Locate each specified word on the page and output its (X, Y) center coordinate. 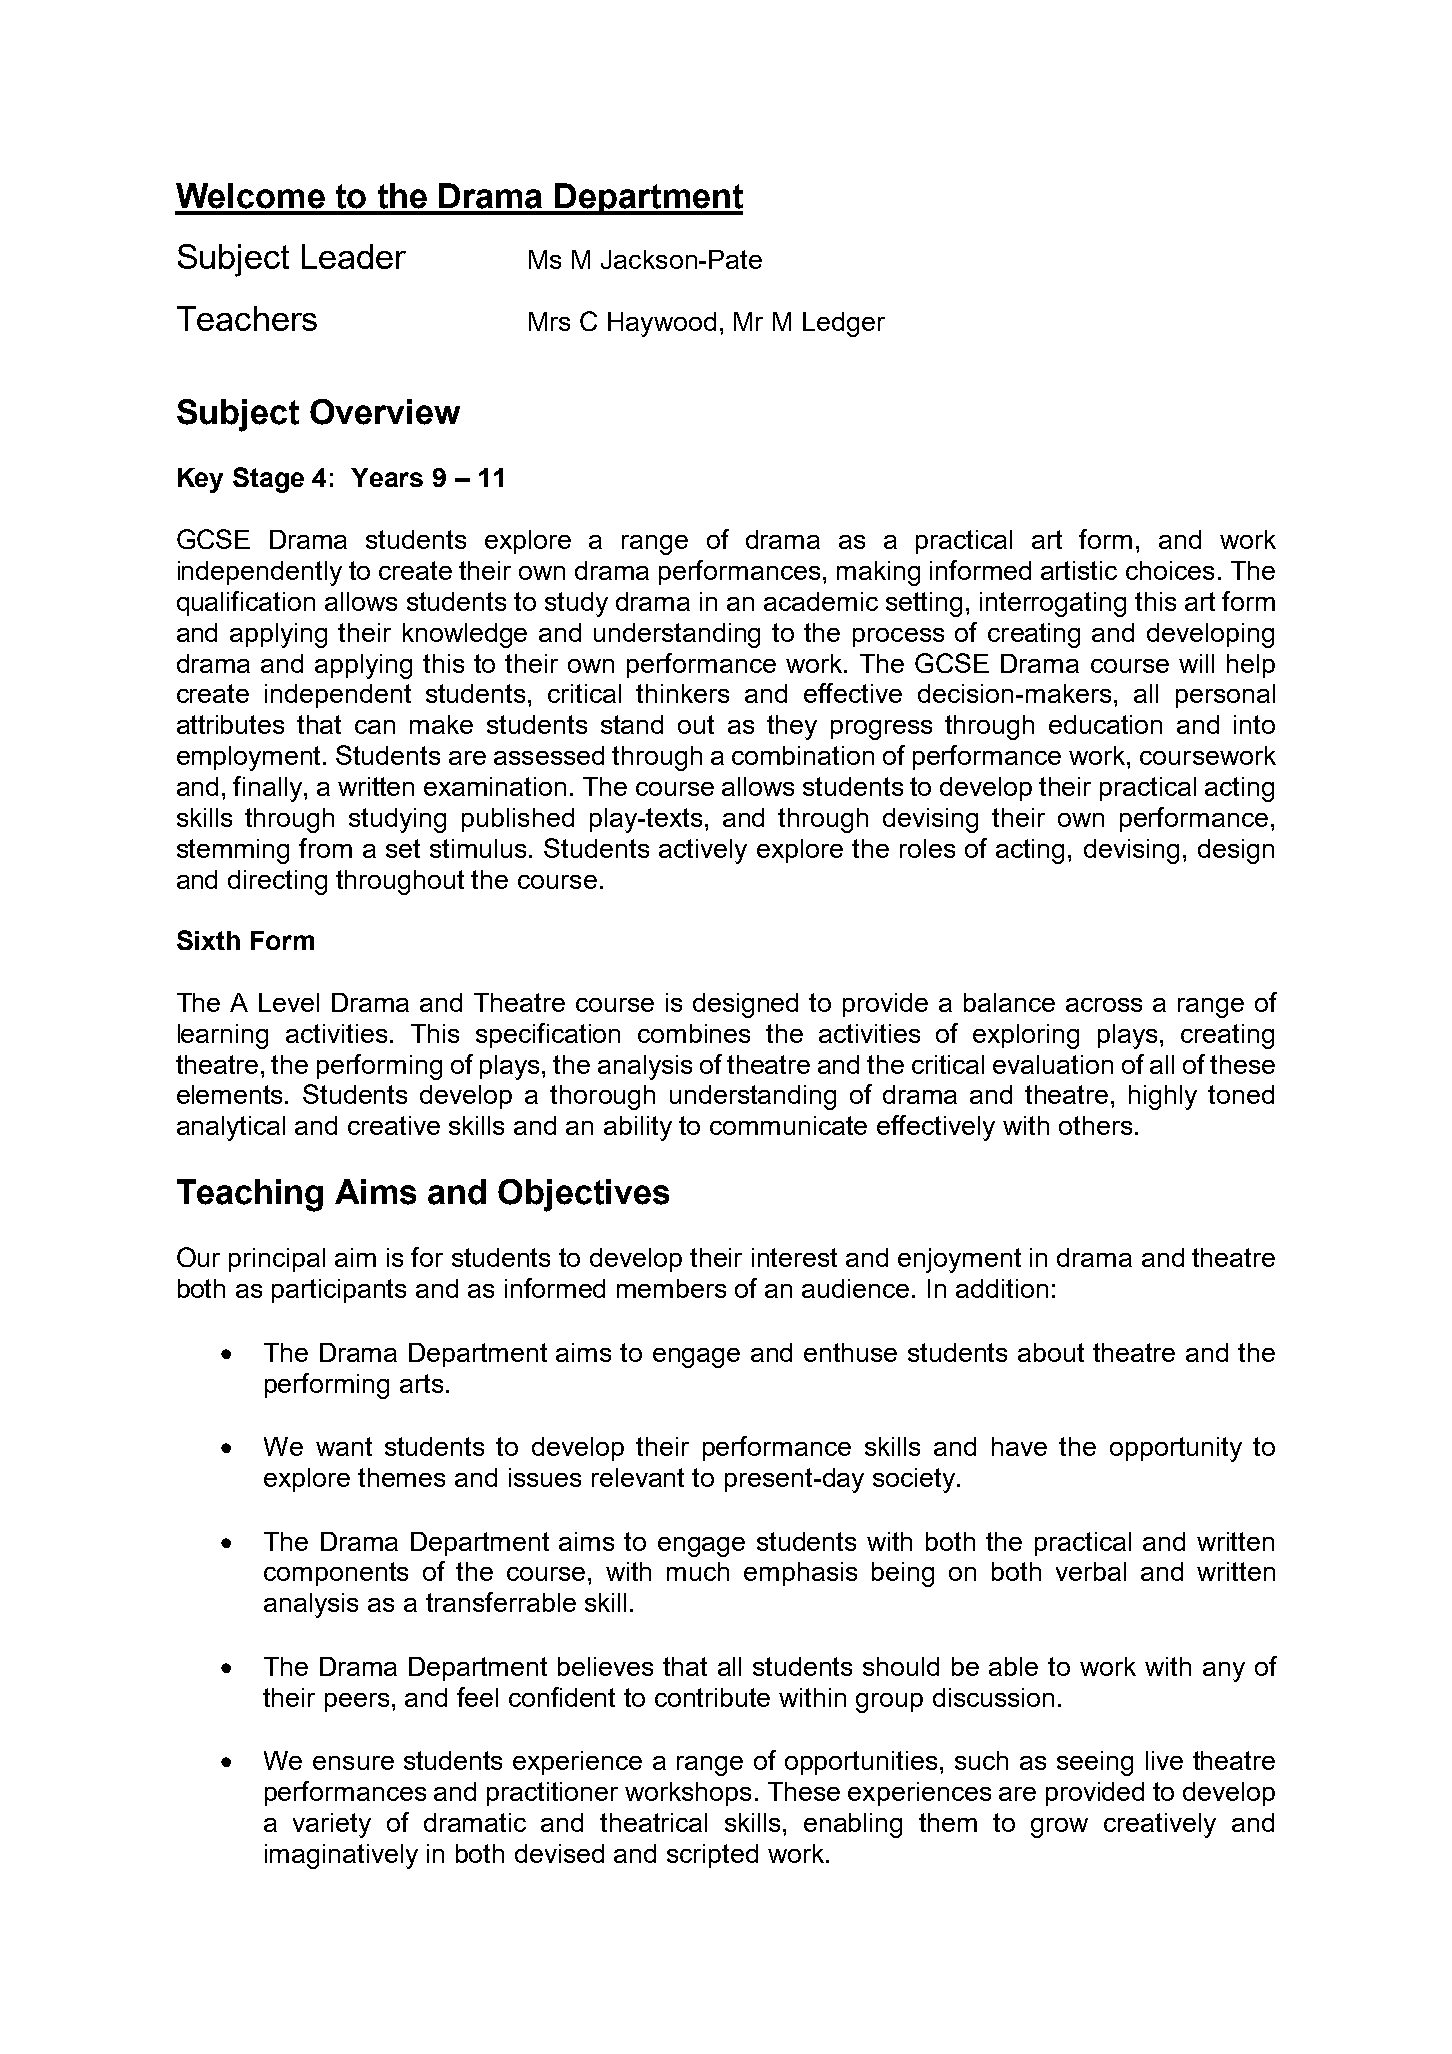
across (1104, 1005)
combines (694, 1033)
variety (332, 1825)
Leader (354, 256)
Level (289, 1002)
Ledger (844, 324)
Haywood (662, 324)
